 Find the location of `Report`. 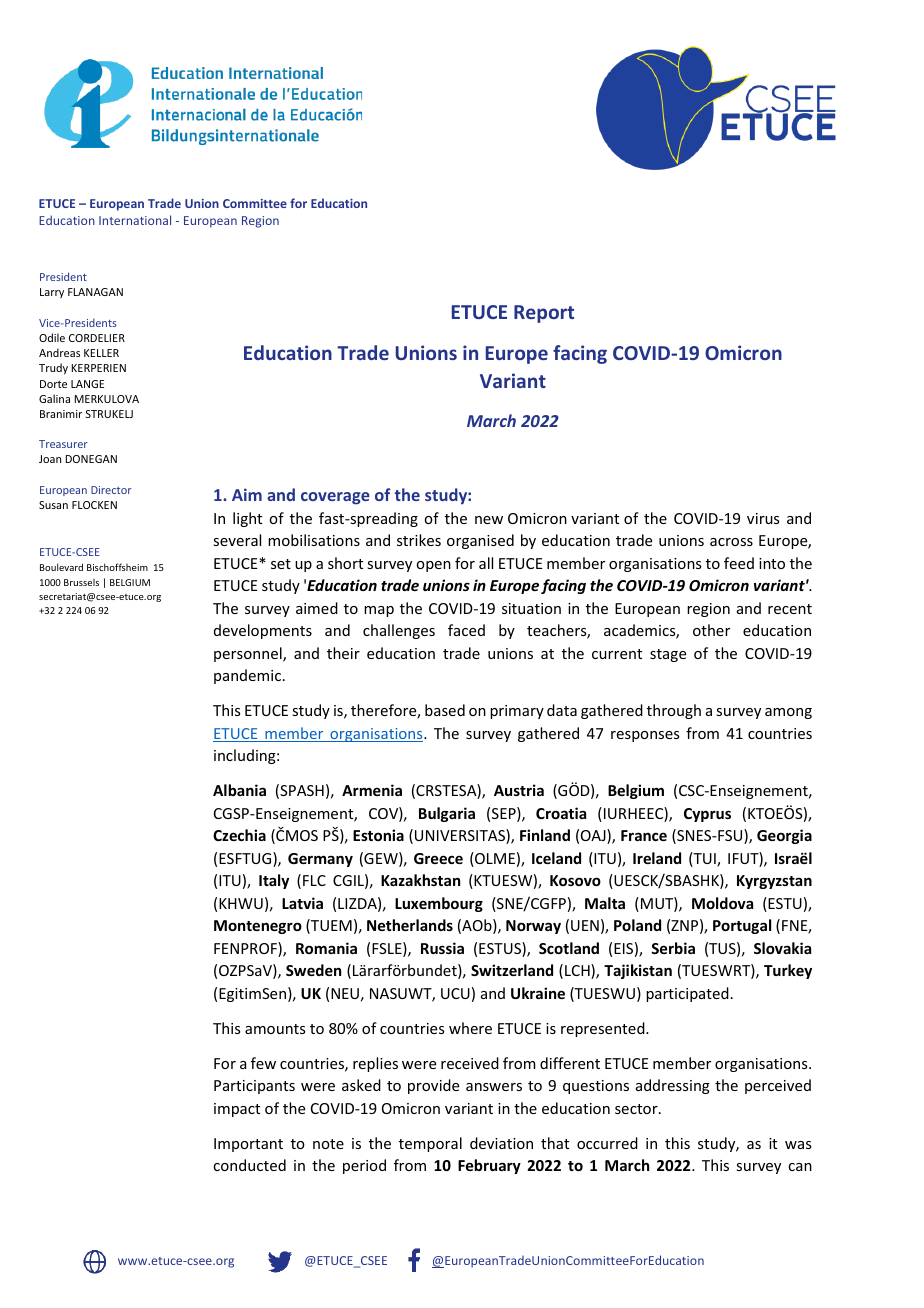

Report is located at coordinates (544, 314).
